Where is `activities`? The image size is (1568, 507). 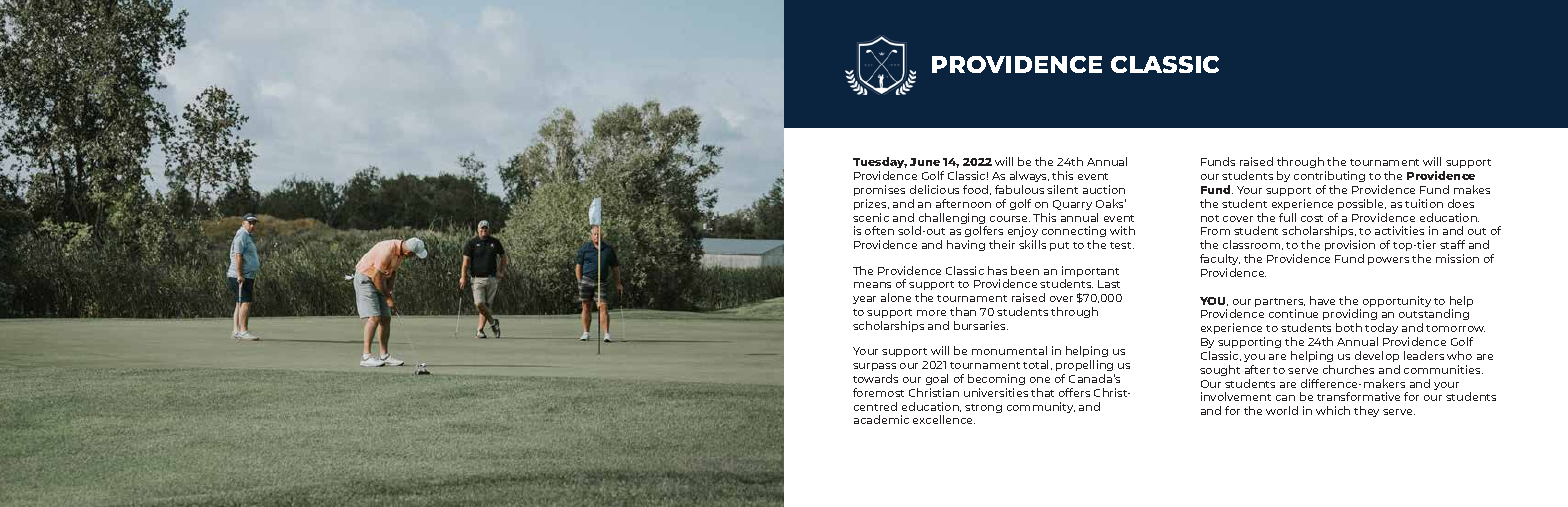 activities is located at coordinates (1399, 230).
